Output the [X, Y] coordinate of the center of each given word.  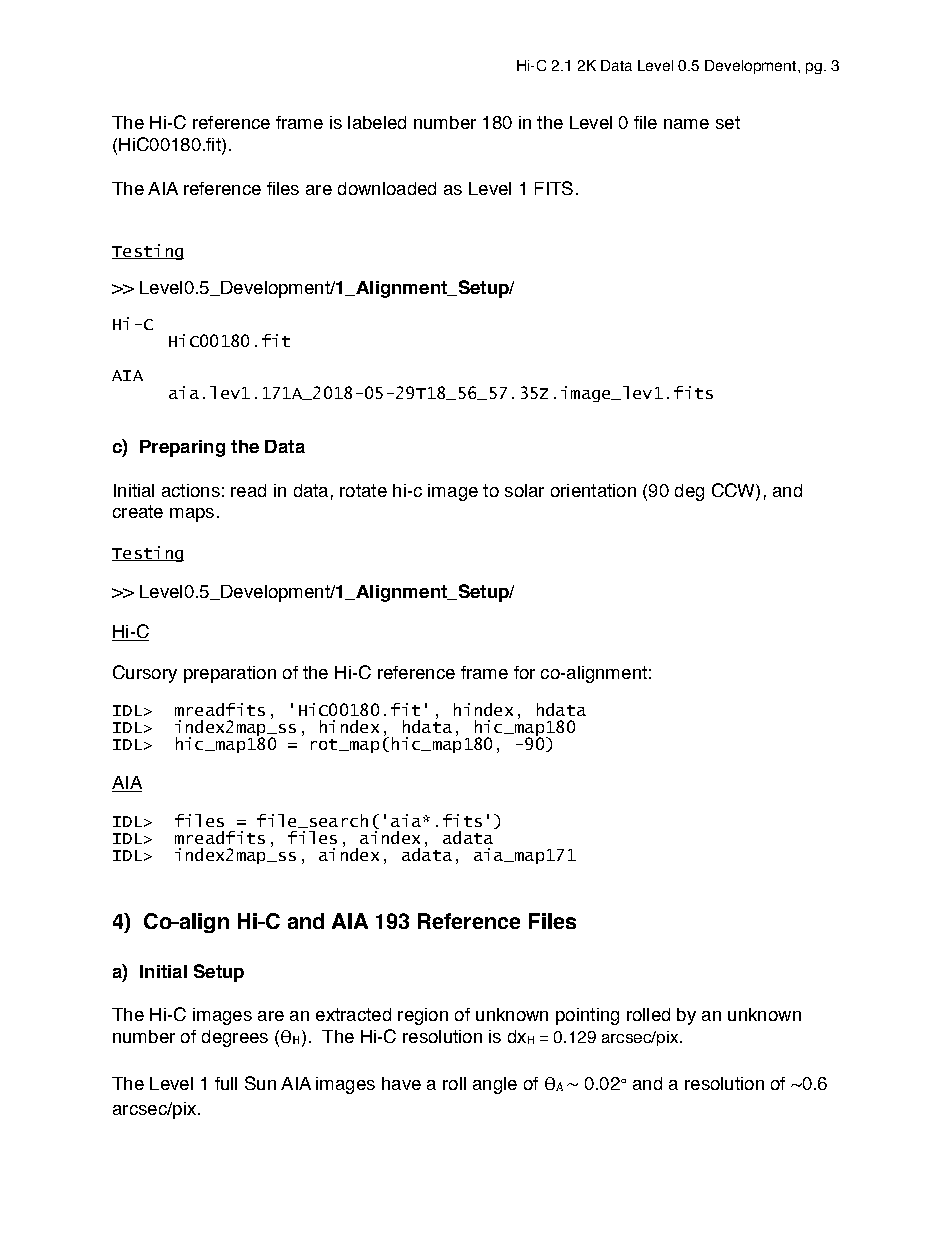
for [524, 672]
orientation [593, 490]
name [686, 124]
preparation [230, 674]
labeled [377, 122]
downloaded [387, 188]
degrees [235, 1038]
